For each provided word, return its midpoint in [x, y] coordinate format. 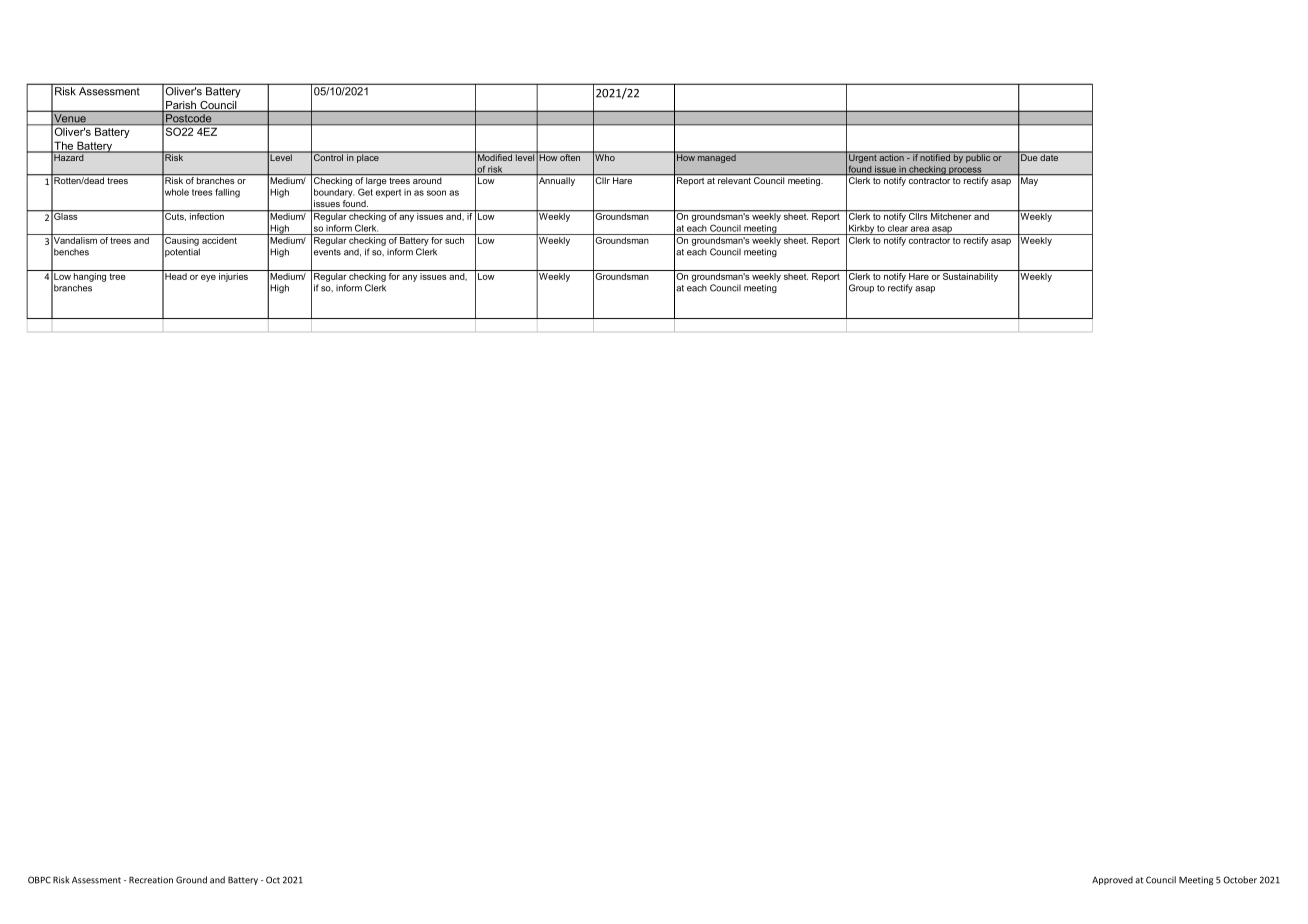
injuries [233, 277]
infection [207, 215]
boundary [334, 193]
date [1050, 156]
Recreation [151, 880]
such [454, 240]
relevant [734, 180]
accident [219, 240]
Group [861, 288]
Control [329, 156]
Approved [1112, 880]
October [1240, 880]
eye [208, 278]
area [920, 229]
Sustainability [970, 277]
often [571, 156]
